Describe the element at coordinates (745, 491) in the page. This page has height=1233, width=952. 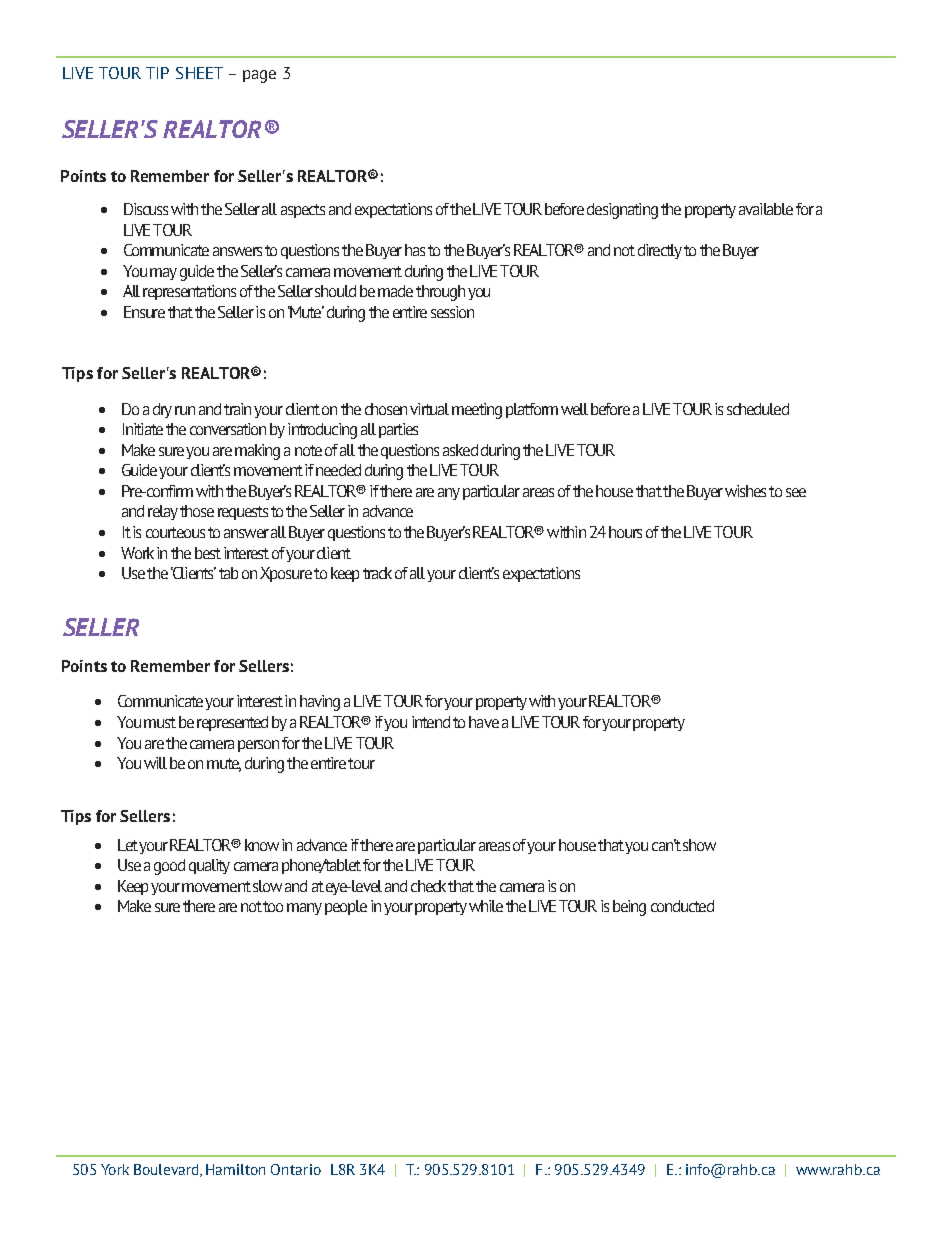
I see `wishes` at that location.
